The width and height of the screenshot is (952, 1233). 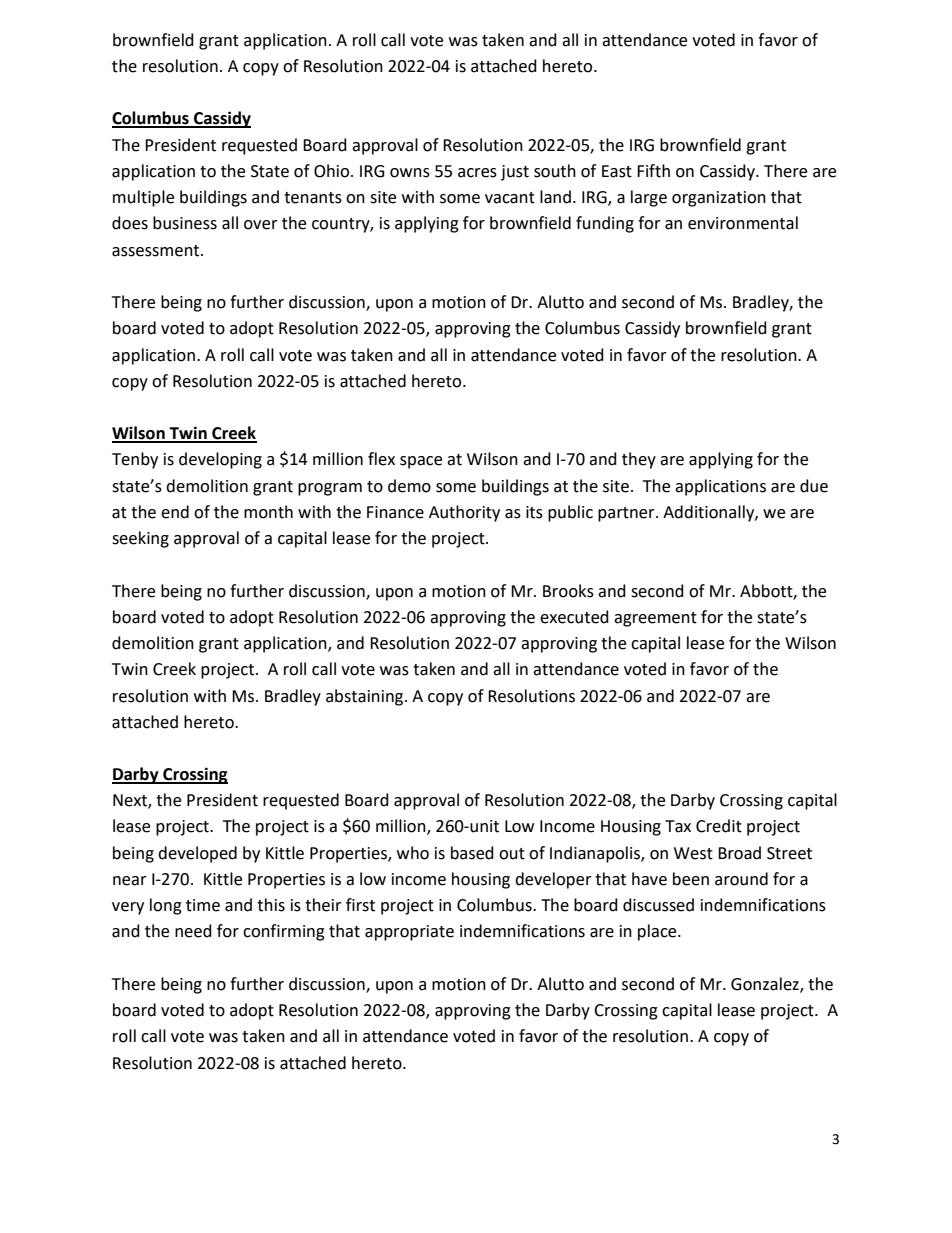 What do you see at coordinates (477, 173) in the screenshot?
I see `acres` at bounding box center [477, 173].
